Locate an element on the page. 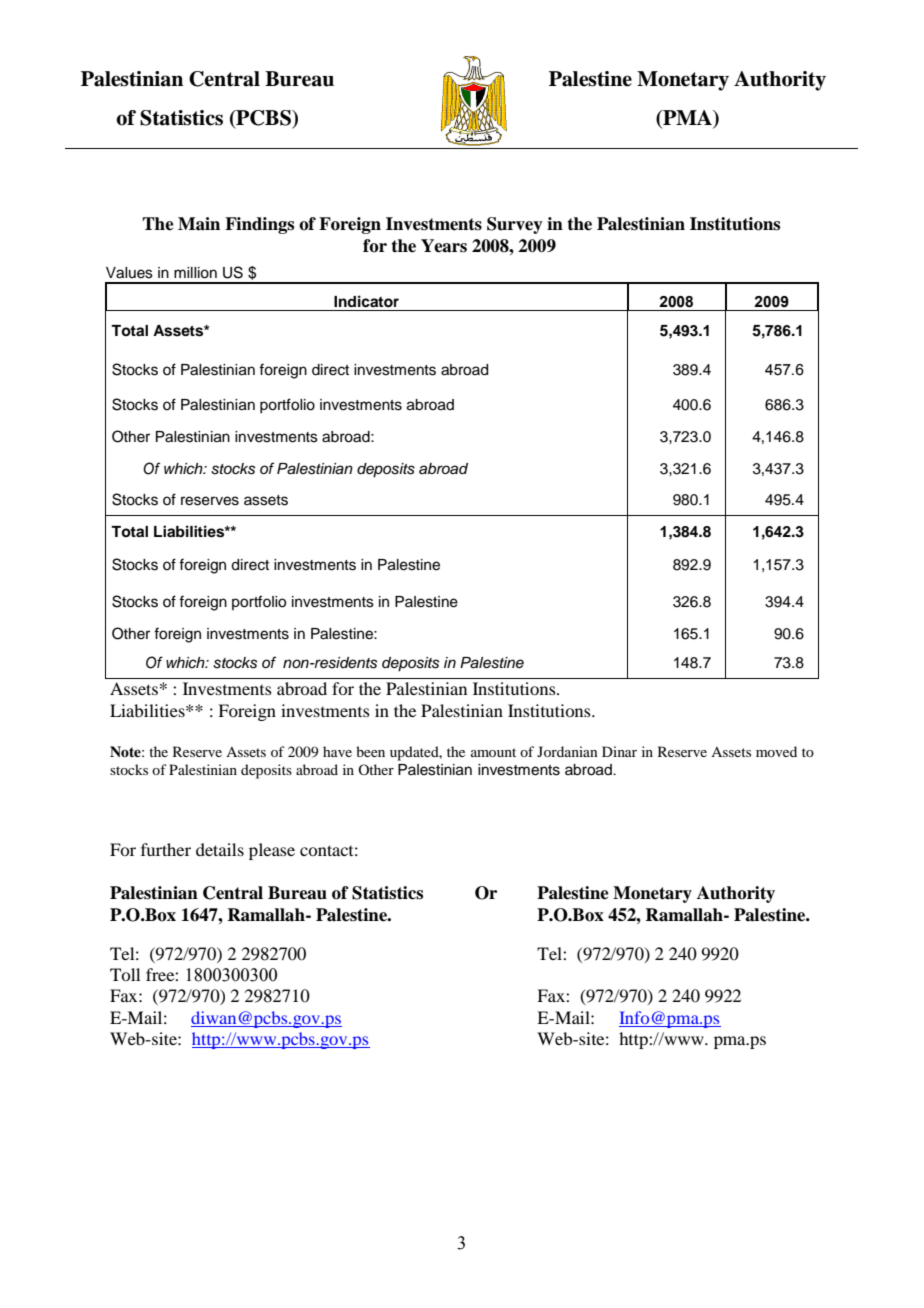 The height and width of the page is (1308, 924). Survey is located at coordinates (515, 225).
